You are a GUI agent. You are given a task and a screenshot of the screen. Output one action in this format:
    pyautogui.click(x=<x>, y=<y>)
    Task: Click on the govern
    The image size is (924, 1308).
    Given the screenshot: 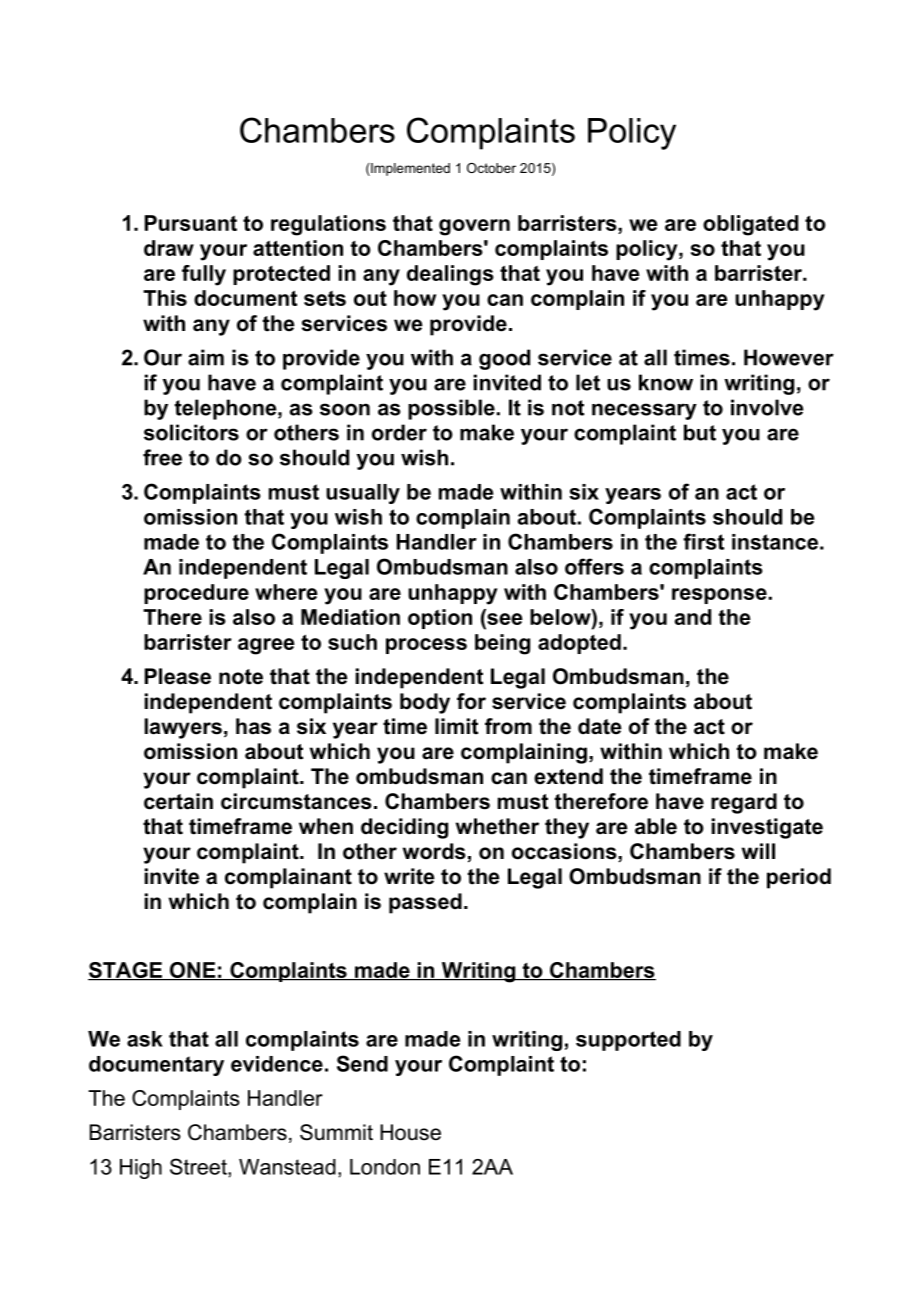 What is the action you would take?
    pyautogui.click(x=474, y=227)
